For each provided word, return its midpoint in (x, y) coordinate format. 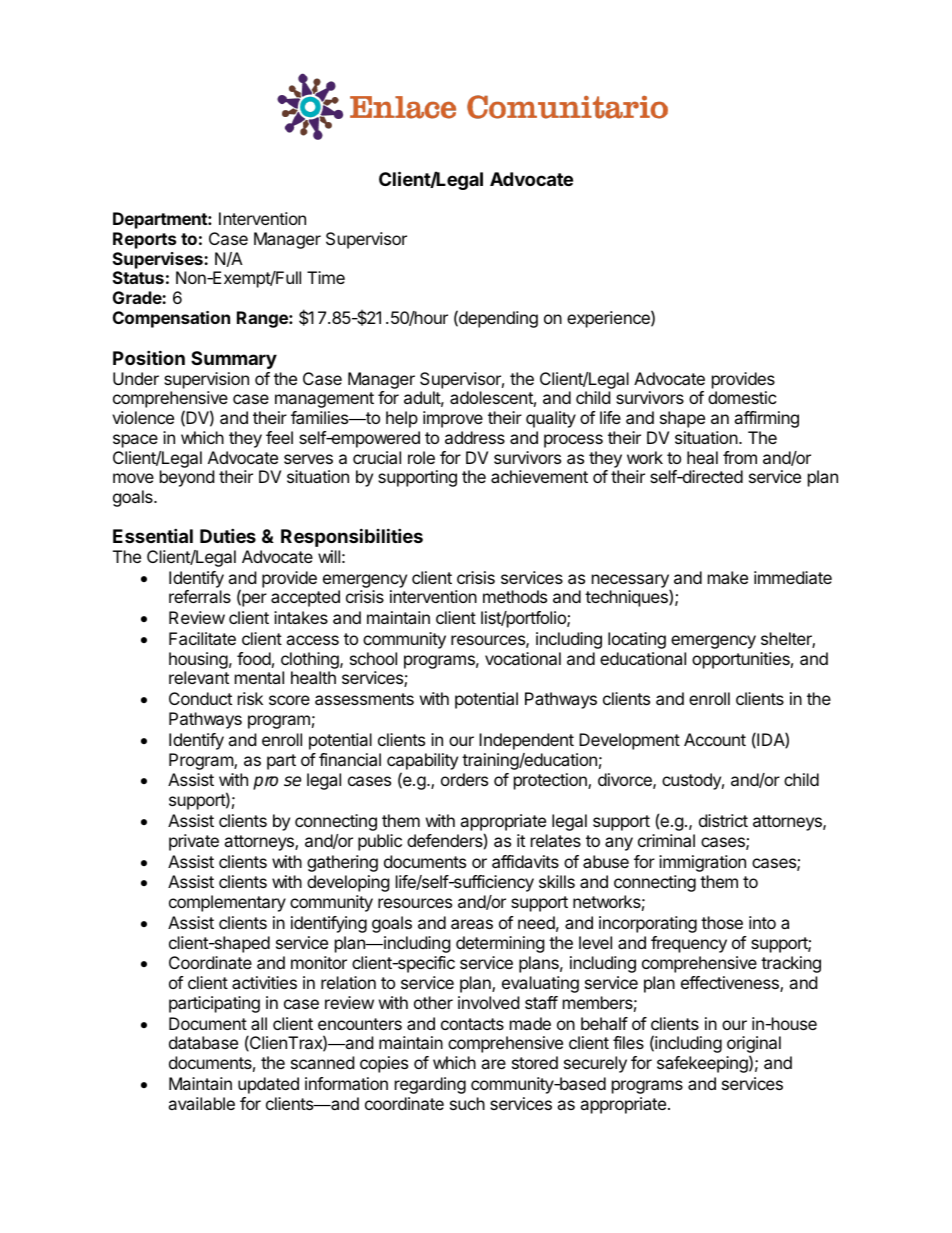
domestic (742, 397)
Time (326, 277)
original (754, 1046)
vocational (523, 658)
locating (637, 640)
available (201, 1103)
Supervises (159, 260)
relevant (199, 677)
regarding (430, 1085)
